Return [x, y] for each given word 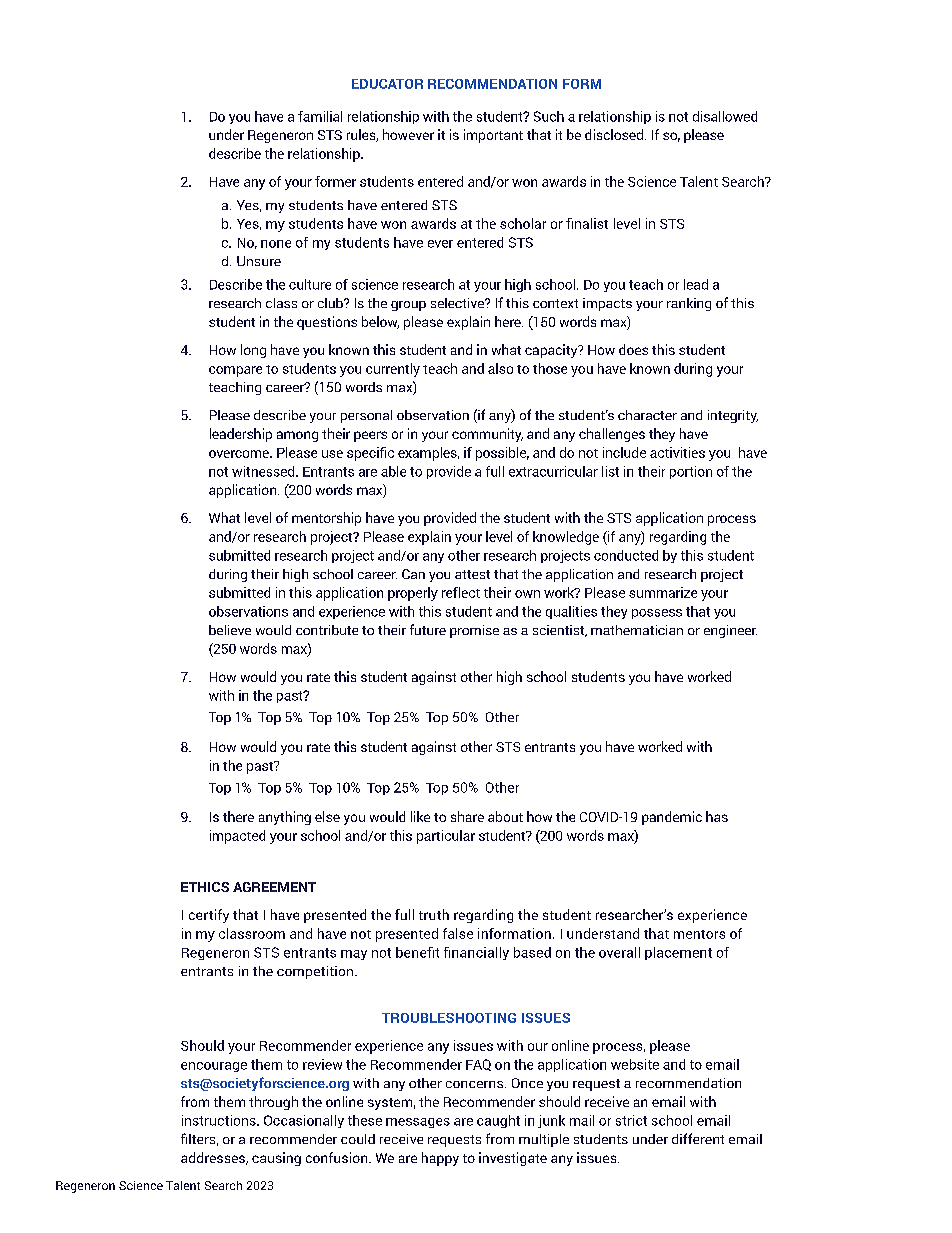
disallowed [725, 116]
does [633, 349]
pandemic [672, 818]
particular [446, 837]
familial [320, 116]
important [493, 136]
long [253, 351]
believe [230, 630]
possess [657, 614]
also [500, 368]
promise [474, 631]
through [273, 1103]
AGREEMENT [274, 887]
